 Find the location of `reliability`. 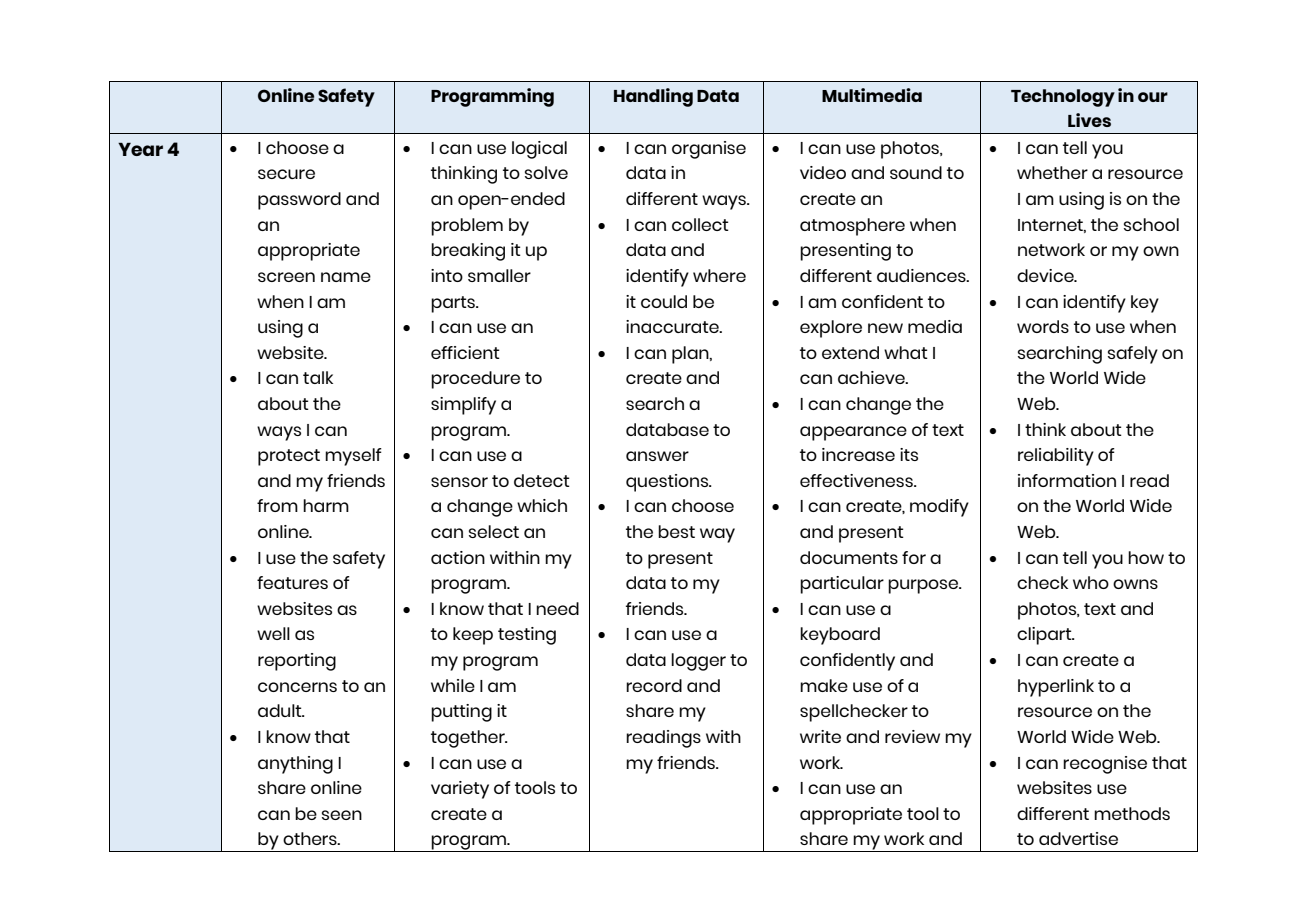

reliability is located at coordinates (1056, 457).
